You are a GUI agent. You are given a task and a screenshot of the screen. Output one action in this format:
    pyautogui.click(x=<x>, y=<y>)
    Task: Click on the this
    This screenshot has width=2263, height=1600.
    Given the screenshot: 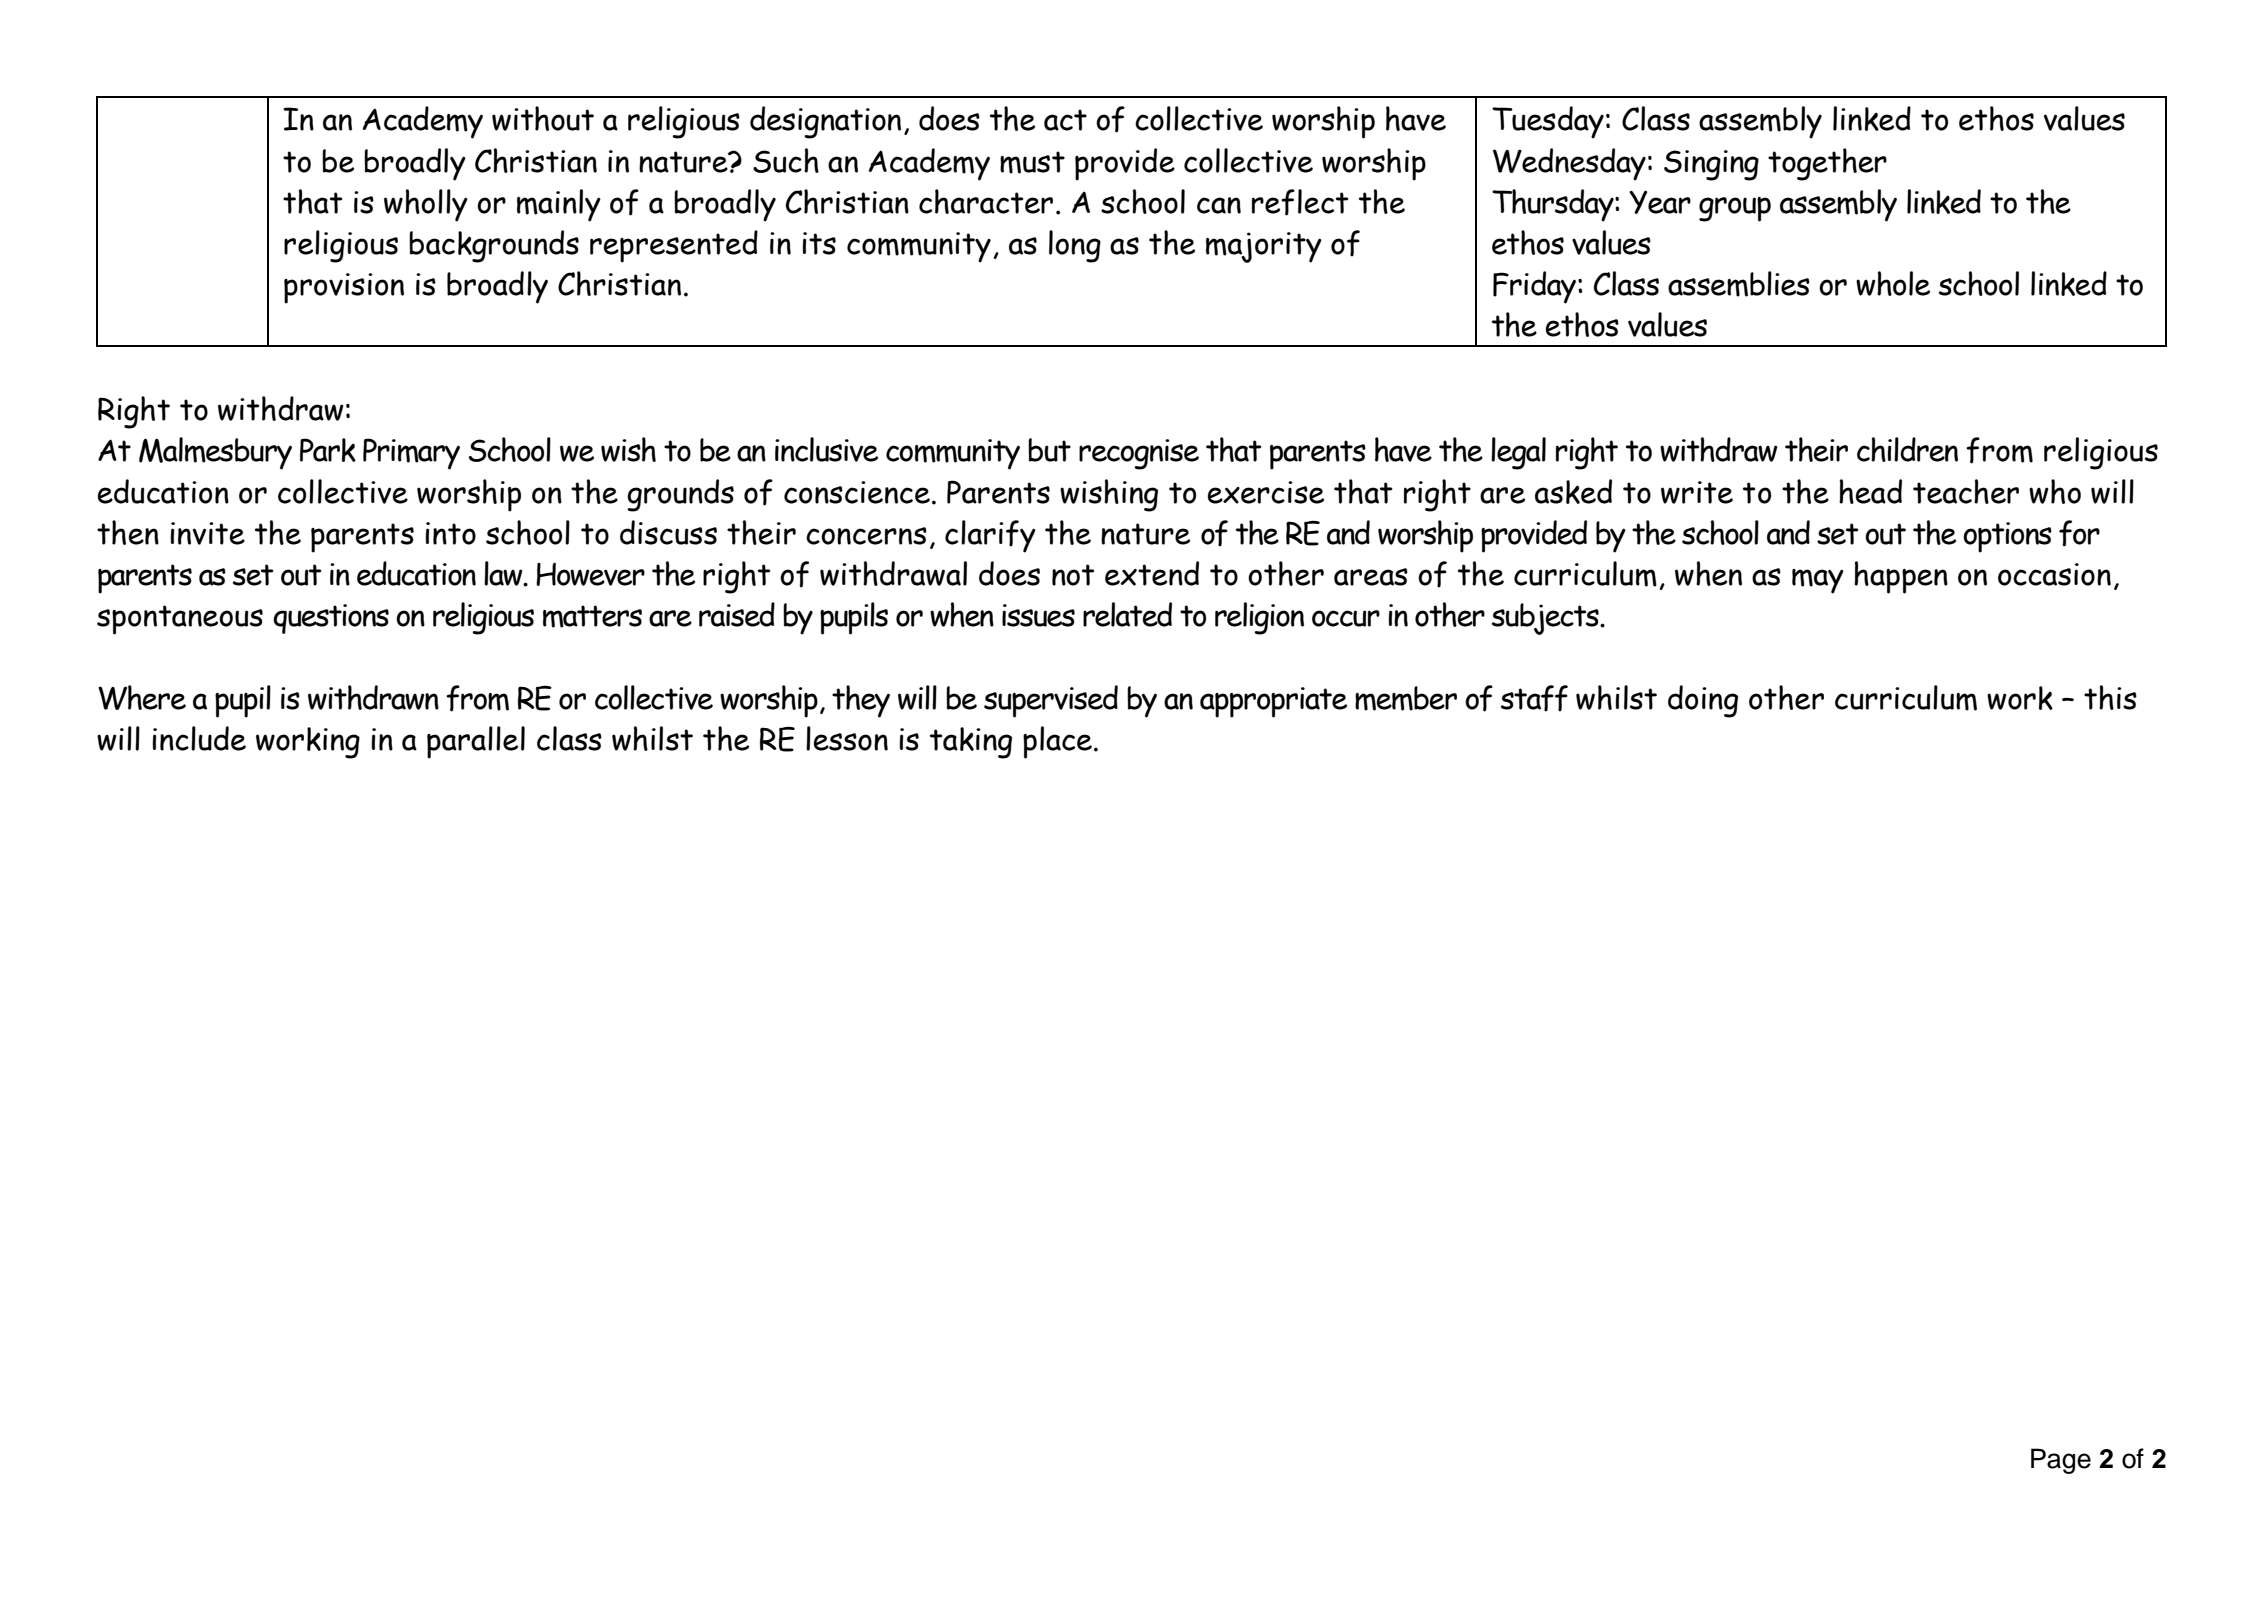 What is the action you would take?
    pyautogui.click(x=2110, y=697)
